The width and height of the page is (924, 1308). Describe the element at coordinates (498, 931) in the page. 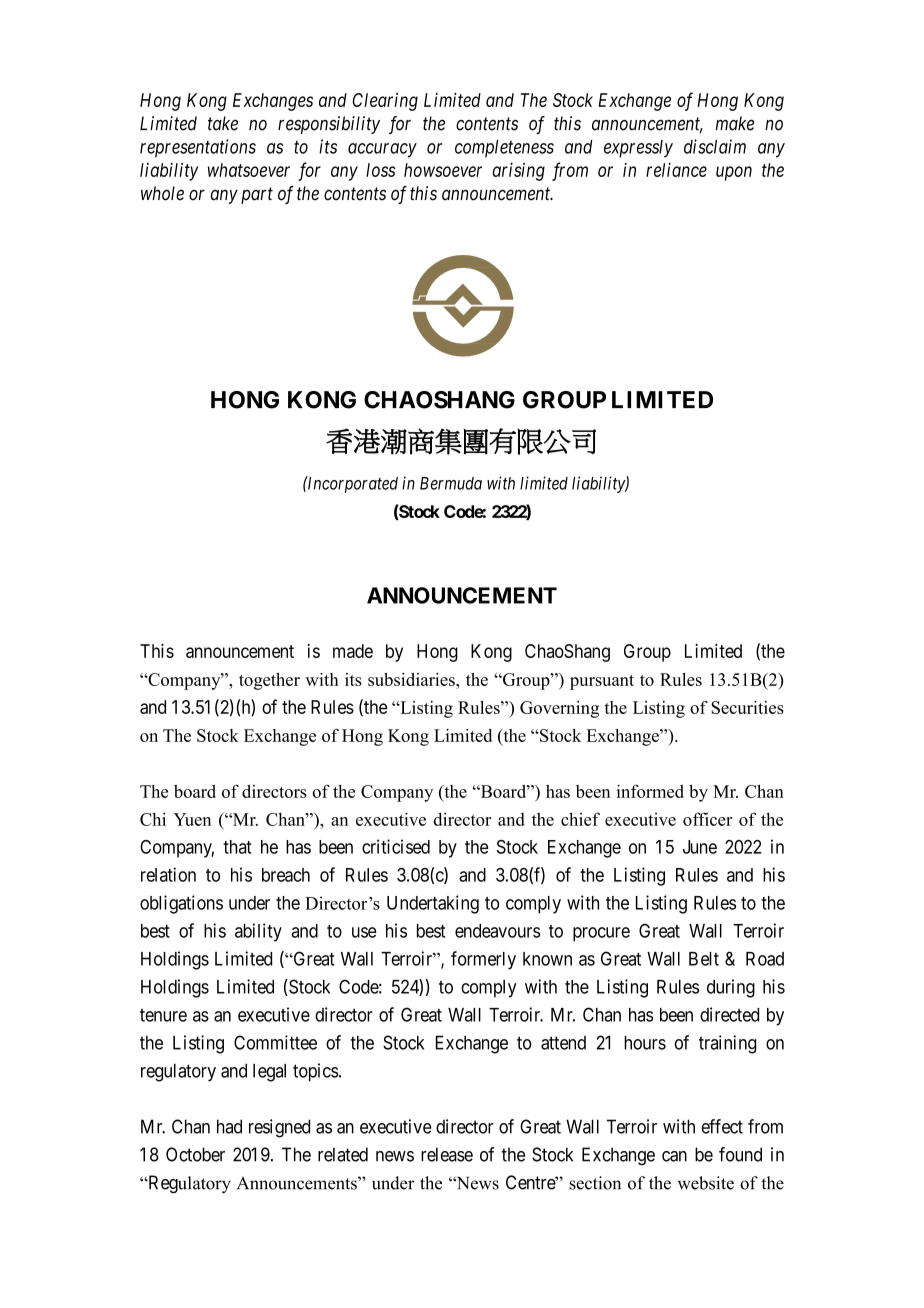

I see `endeavours` at that location.
